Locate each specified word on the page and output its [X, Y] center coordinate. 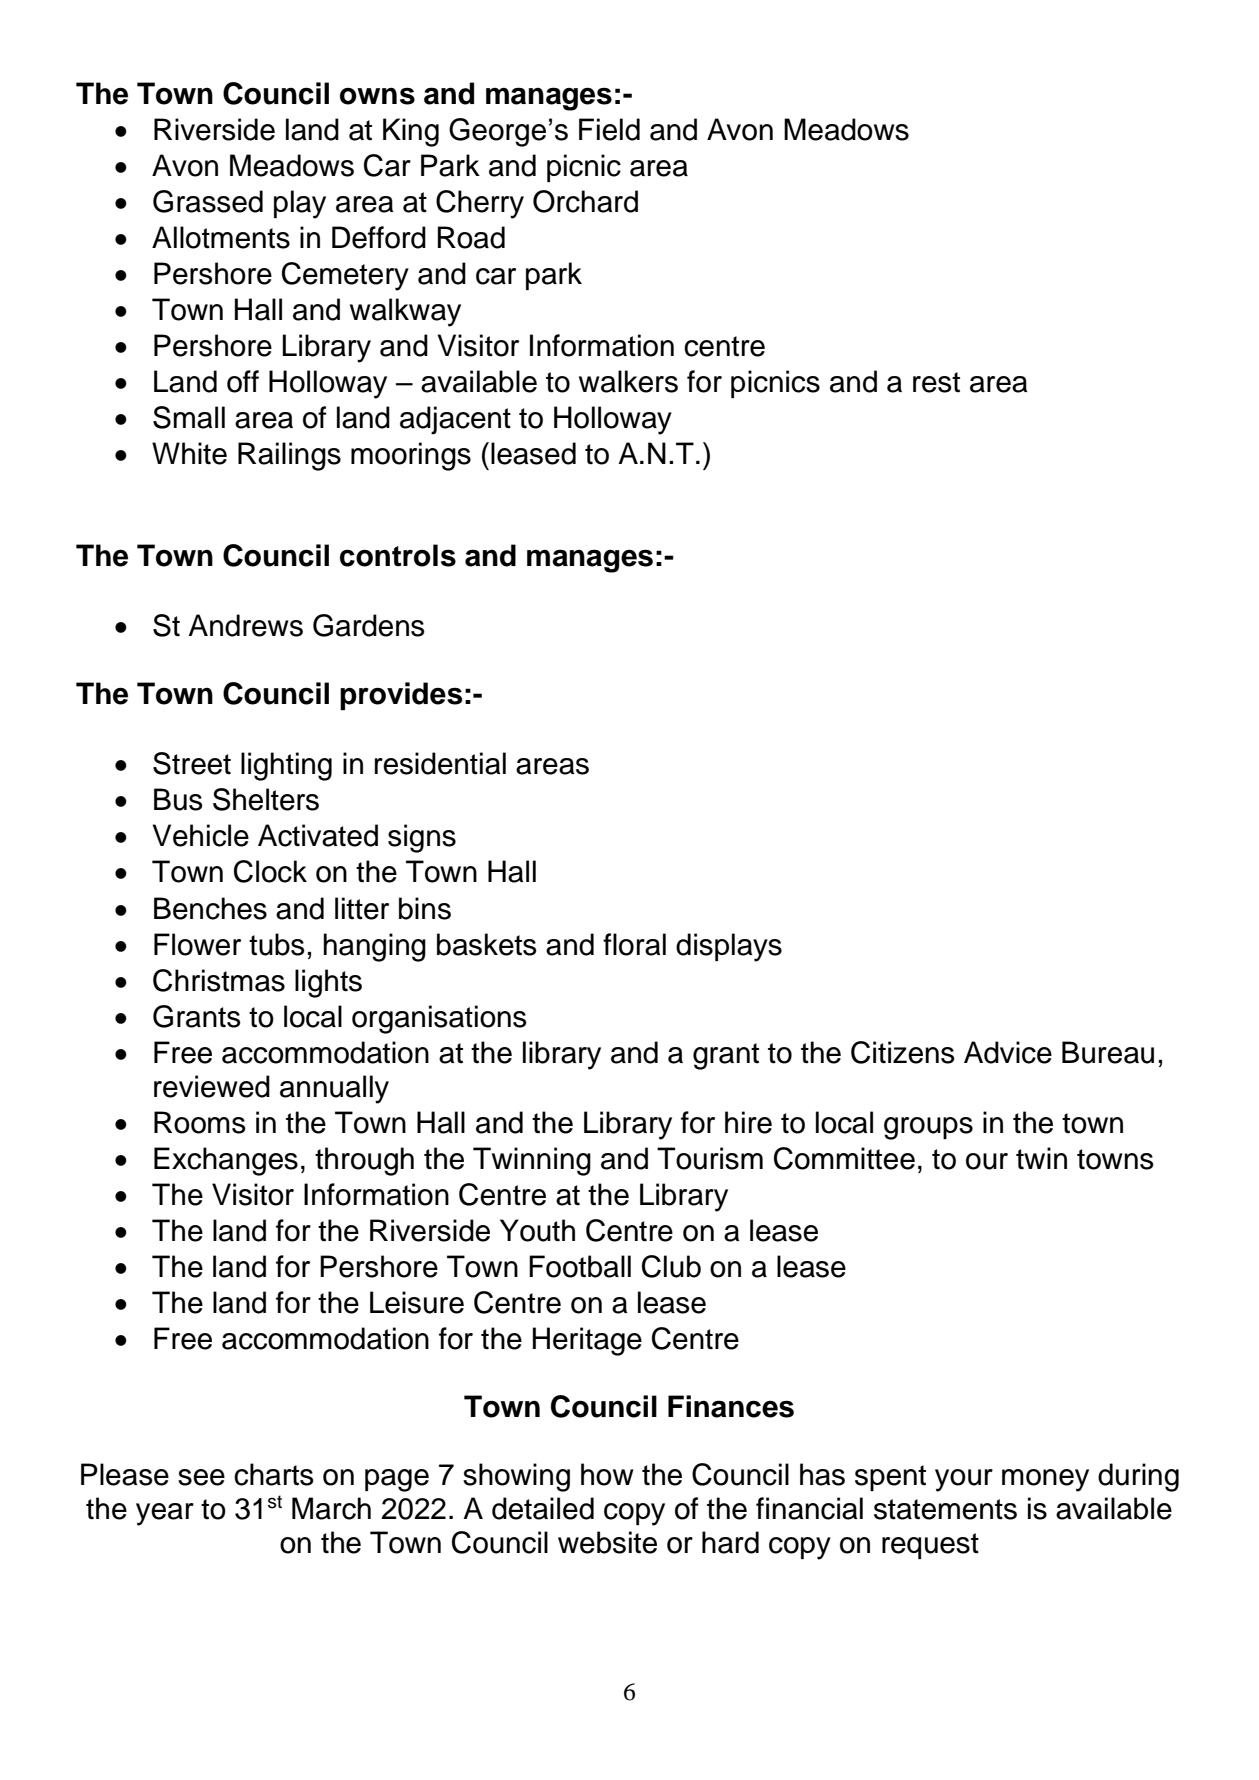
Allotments [221, 237]
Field [609, 129]
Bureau [1108, 1052]
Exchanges [226, 1161]
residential [440, 763]
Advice [1008, 1052]
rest [936, 382]
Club [671, 1266]
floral [634, 944]
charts [274, 1474]
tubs [277, 944]
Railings [289, 456]
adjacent [455, 420]
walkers [628, 381]
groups [928, 1128]
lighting [286, 766]
